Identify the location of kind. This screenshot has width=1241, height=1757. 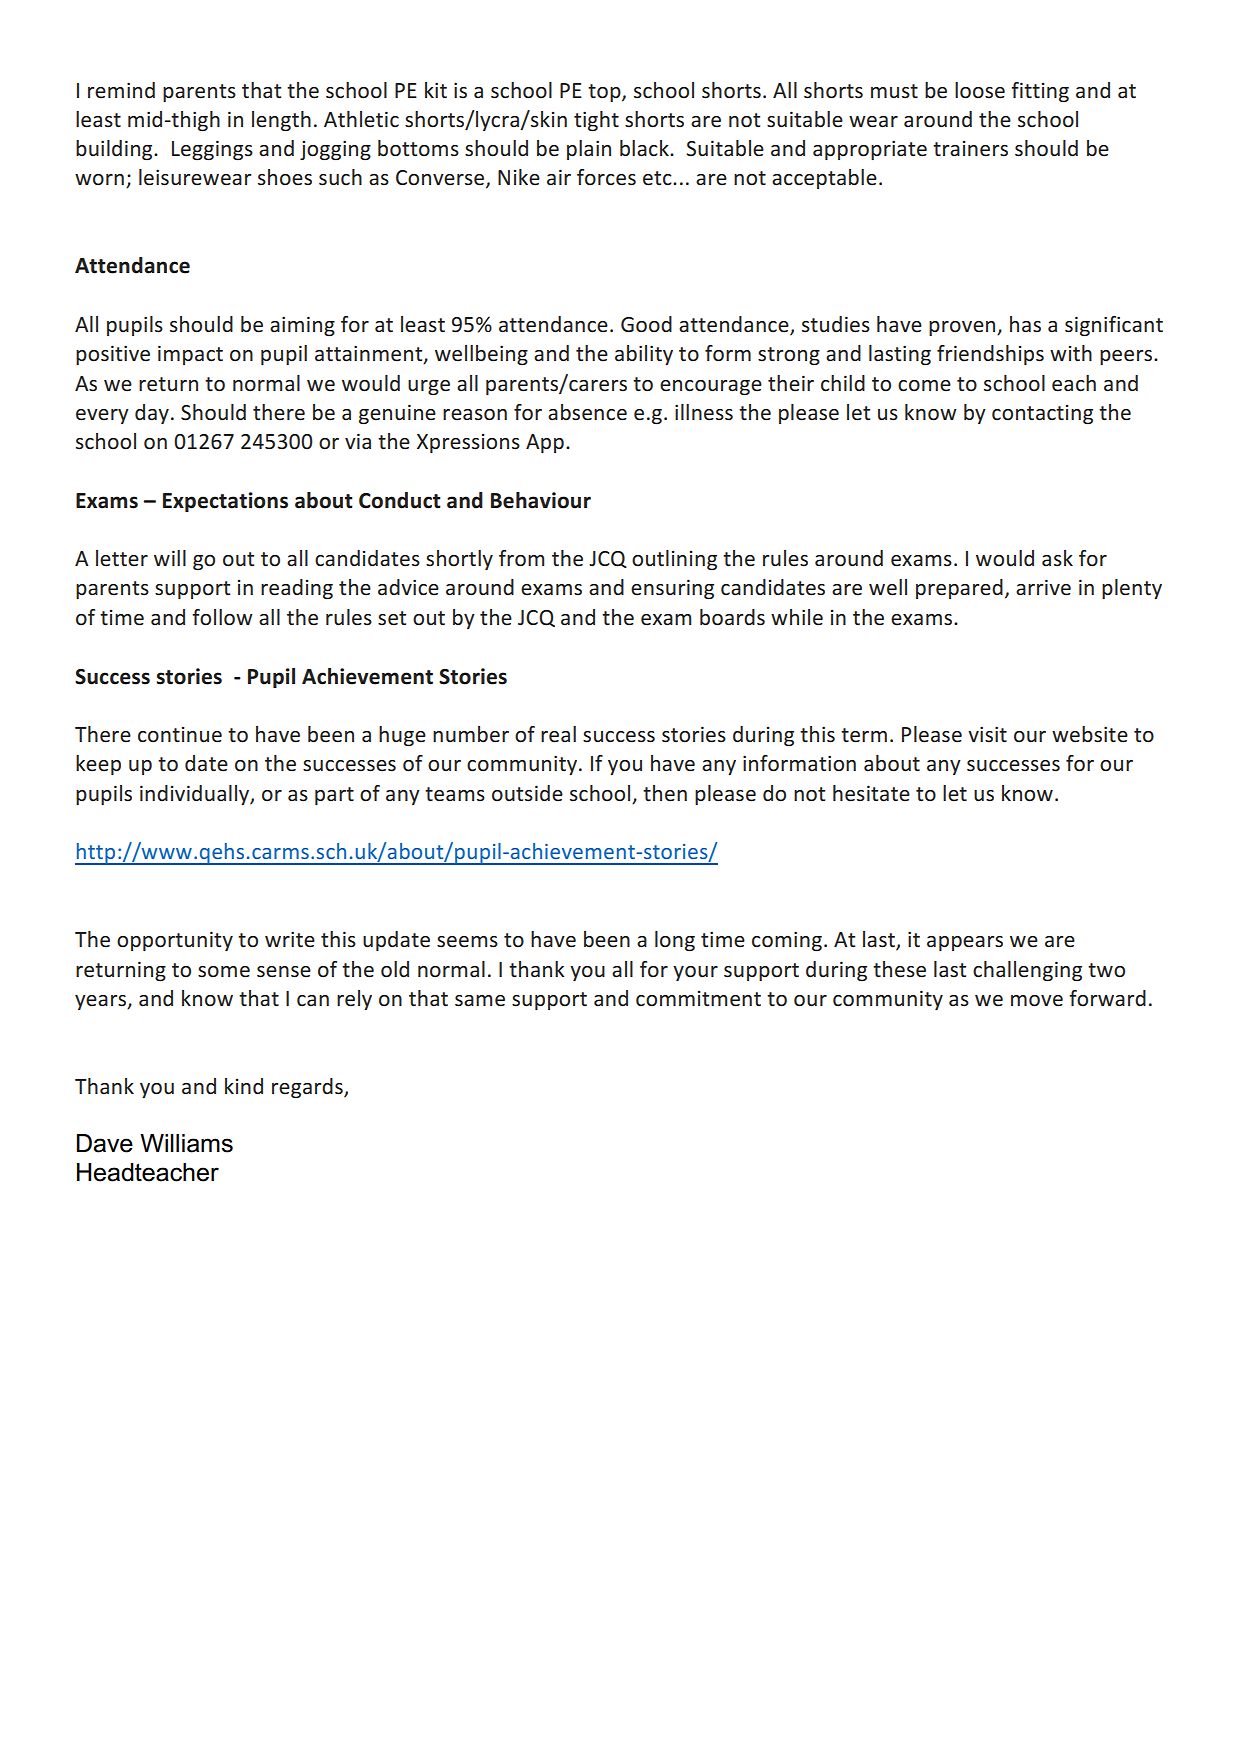
(244, 1086).
